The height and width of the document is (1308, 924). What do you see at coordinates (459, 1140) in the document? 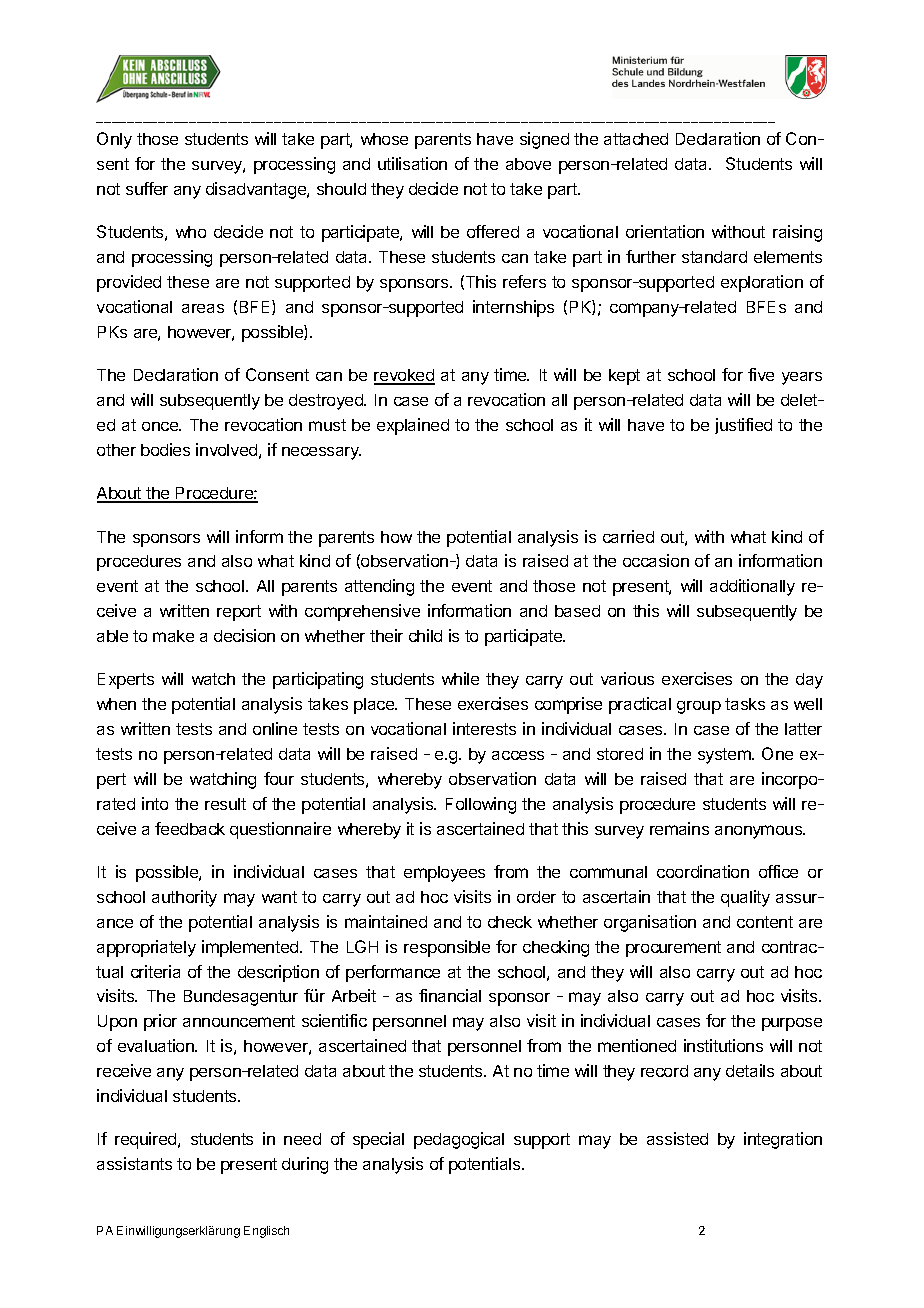
I see `pedagogical` at bounding box center [459, 1140].
